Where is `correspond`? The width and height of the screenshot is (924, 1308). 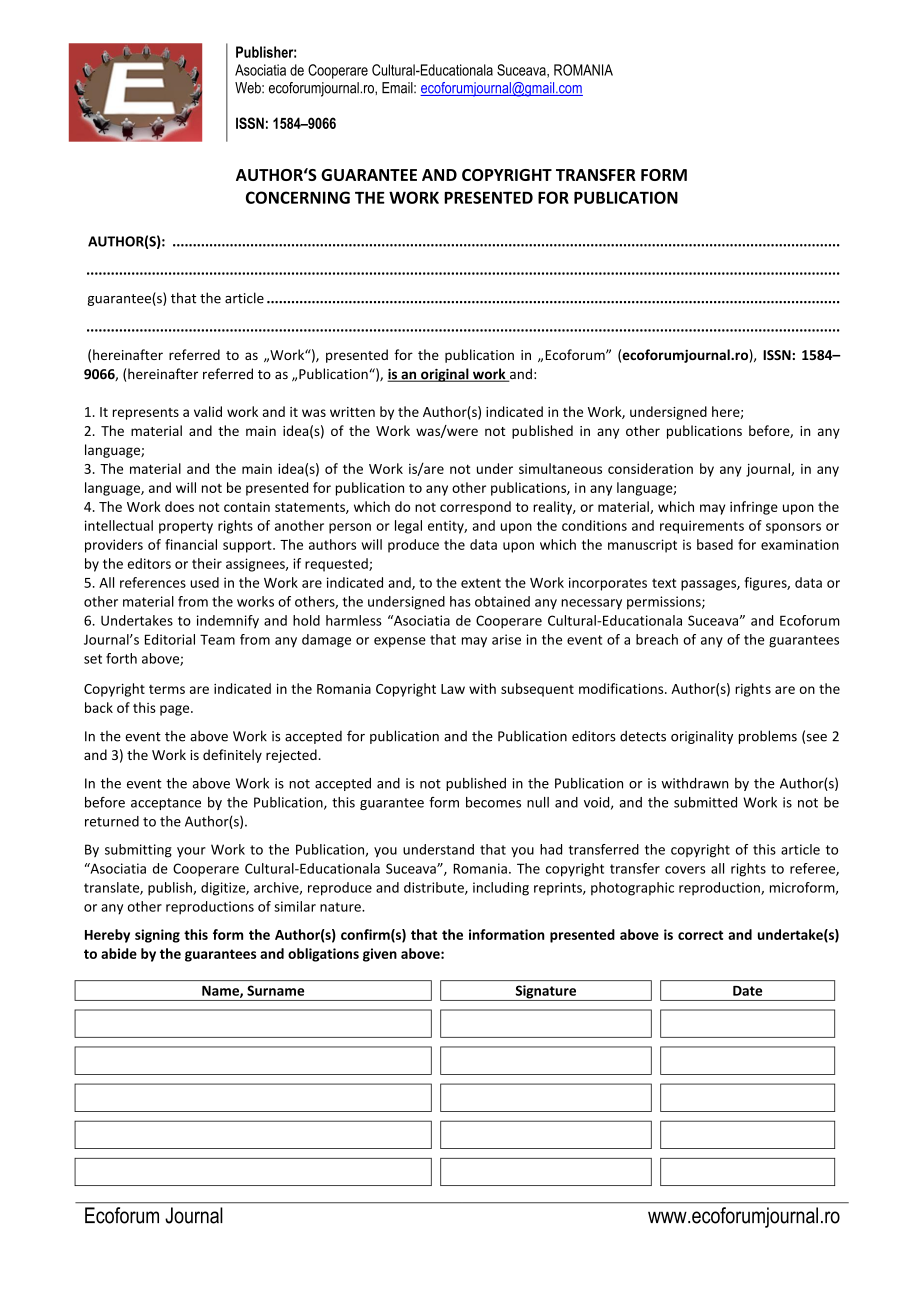 correspond is located at coordinates (475, 508).
